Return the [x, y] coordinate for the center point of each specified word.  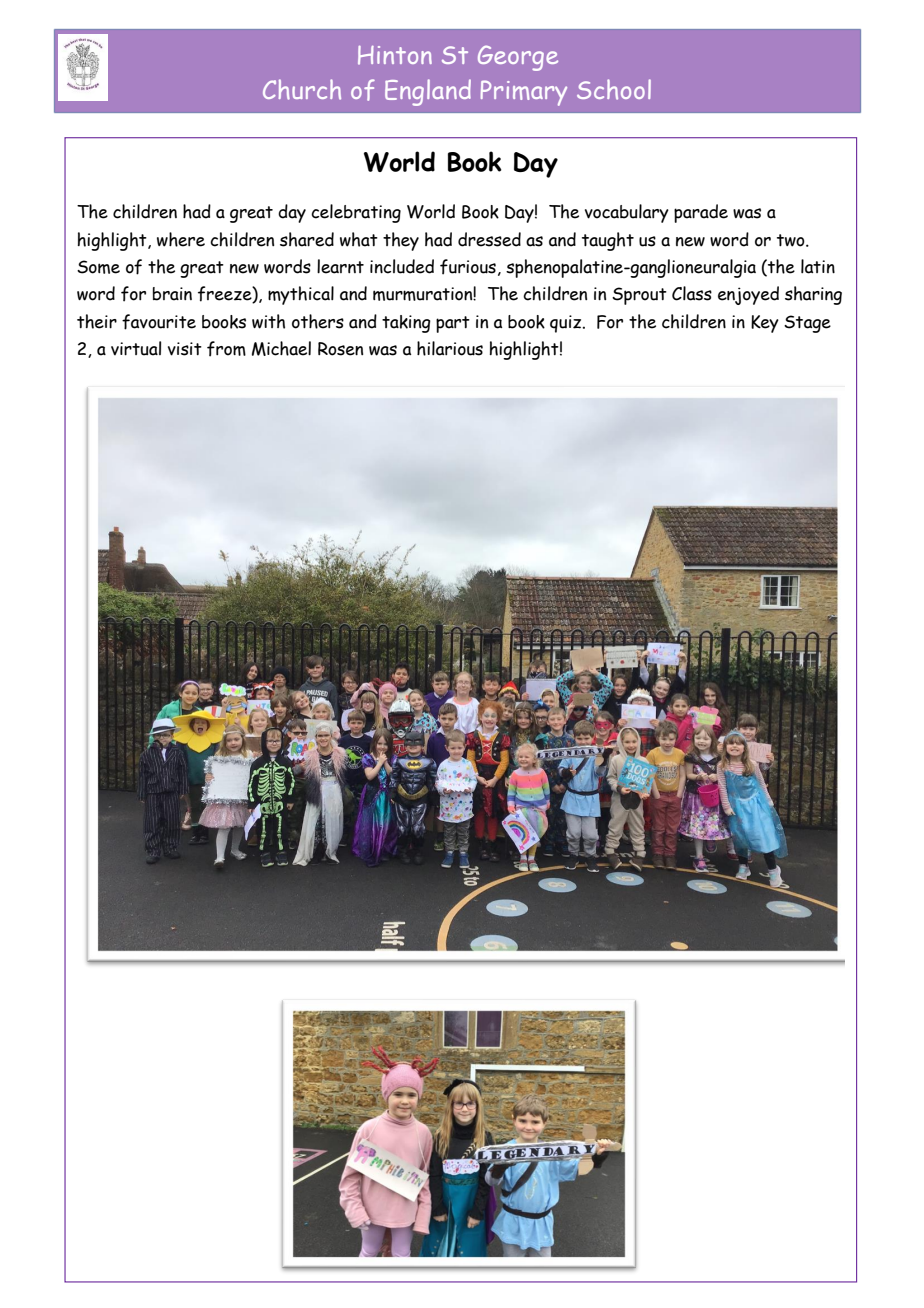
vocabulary [627, 213]
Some [98, 267]
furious [468, 267]
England [428, 92]
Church [302, 89]
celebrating [356, 213]
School [614, 89]
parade [701, 213]
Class [692, 293]
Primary [524, 93]
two [792, 240]
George [518, 58]
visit [185, 349]
